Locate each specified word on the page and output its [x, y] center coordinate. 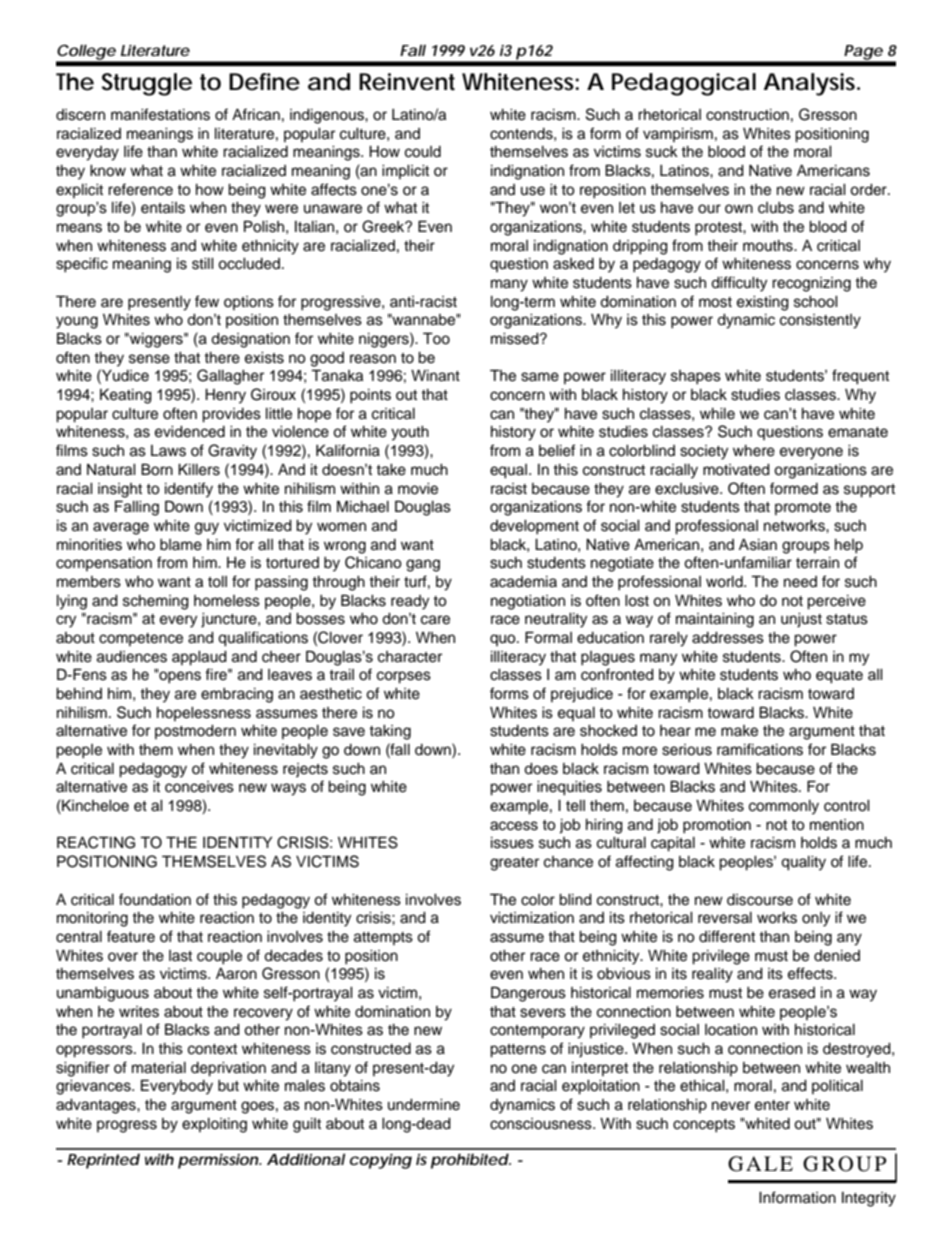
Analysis [811, 84]
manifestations [160, 114]
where [754, 451]
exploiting [214, 1125]
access [514, 826]
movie [418, 489]
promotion [717, 826]
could [423, 152]
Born [157, 469]
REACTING [96, 842]
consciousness [542, 1124]
